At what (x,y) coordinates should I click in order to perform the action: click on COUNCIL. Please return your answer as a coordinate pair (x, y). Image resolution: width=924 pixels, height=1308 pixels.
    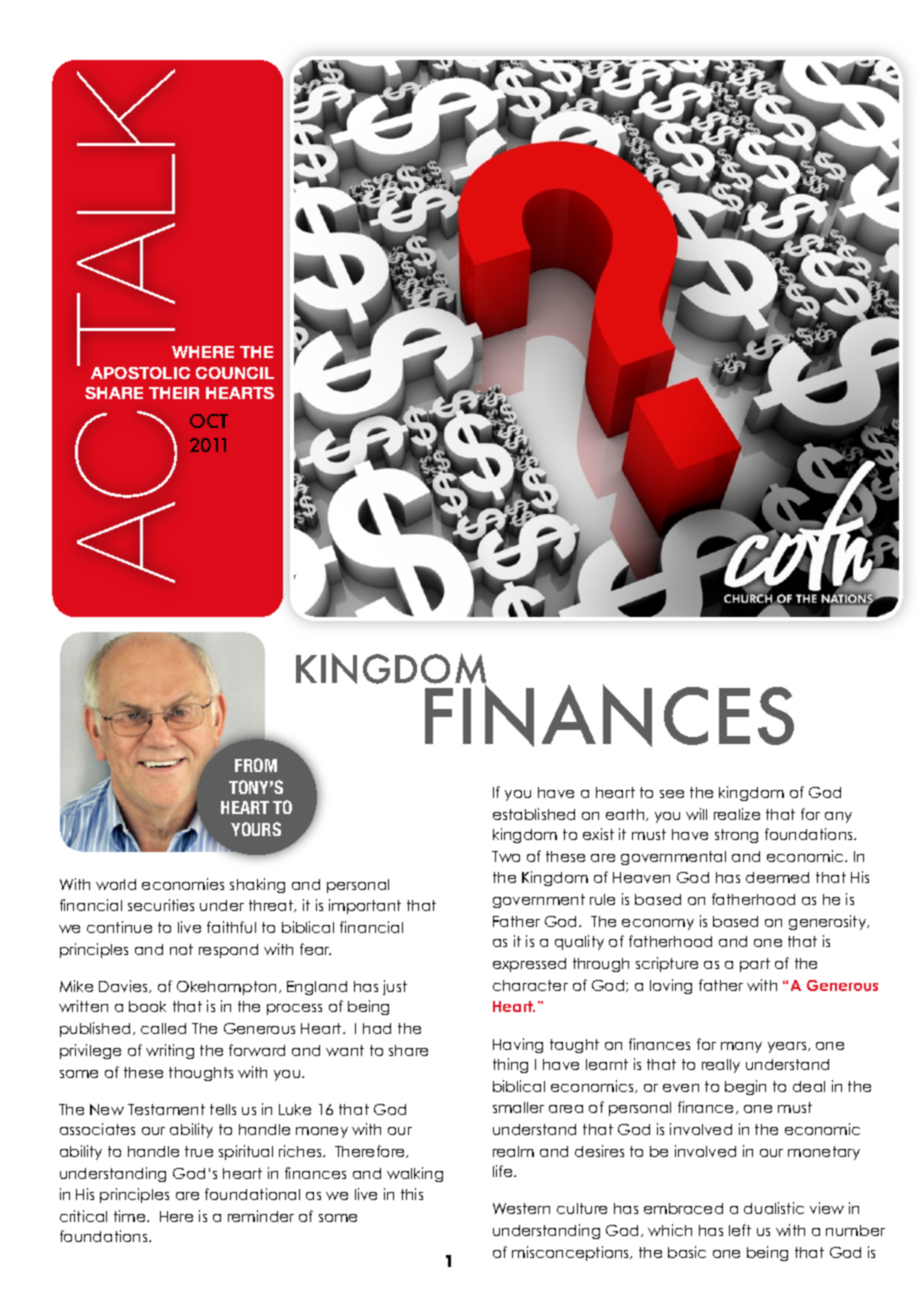
    Looking at the image, I should click on (235, 373).
